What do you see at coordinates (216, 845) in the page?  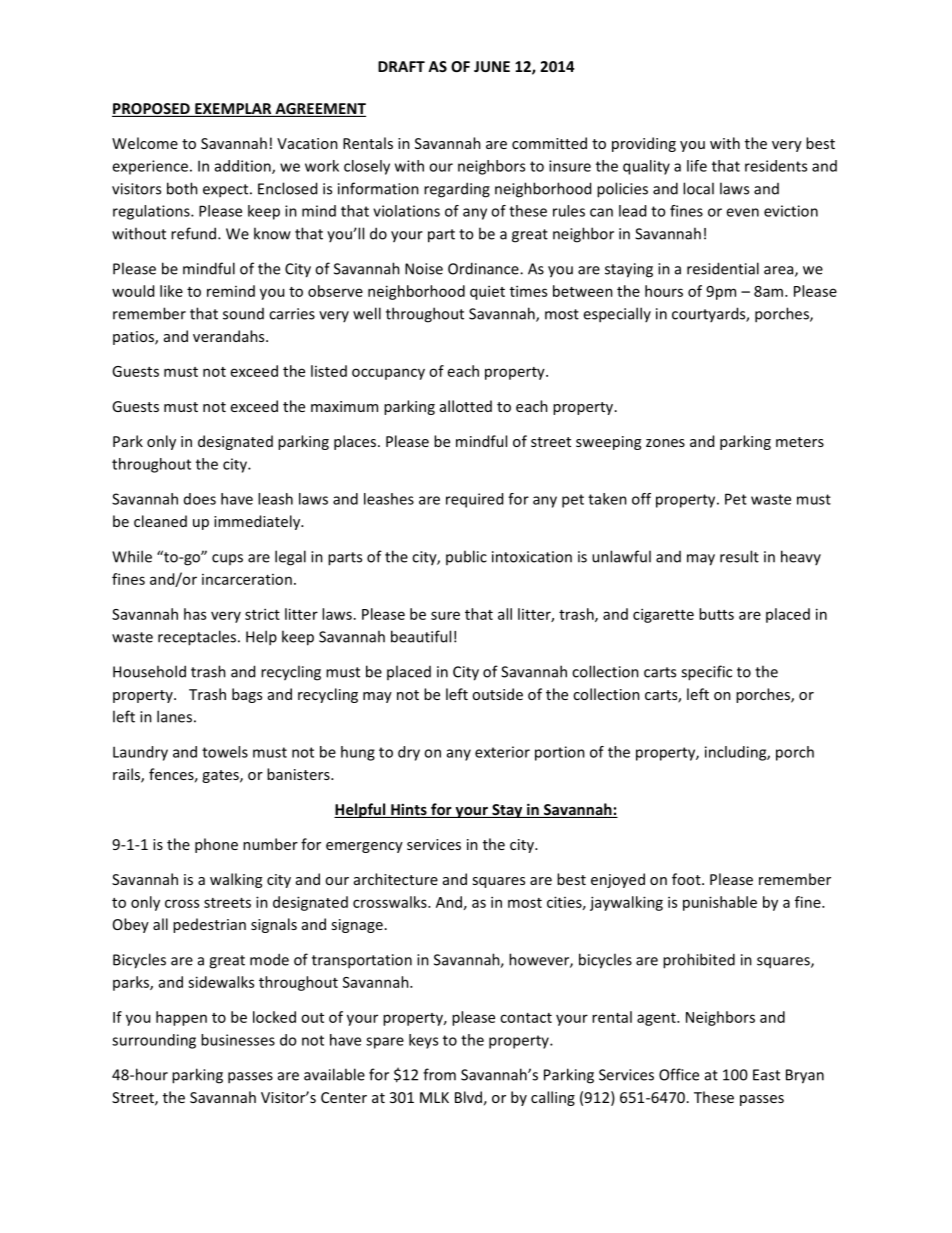 I see `phone` at bounding box center [216, 845].
